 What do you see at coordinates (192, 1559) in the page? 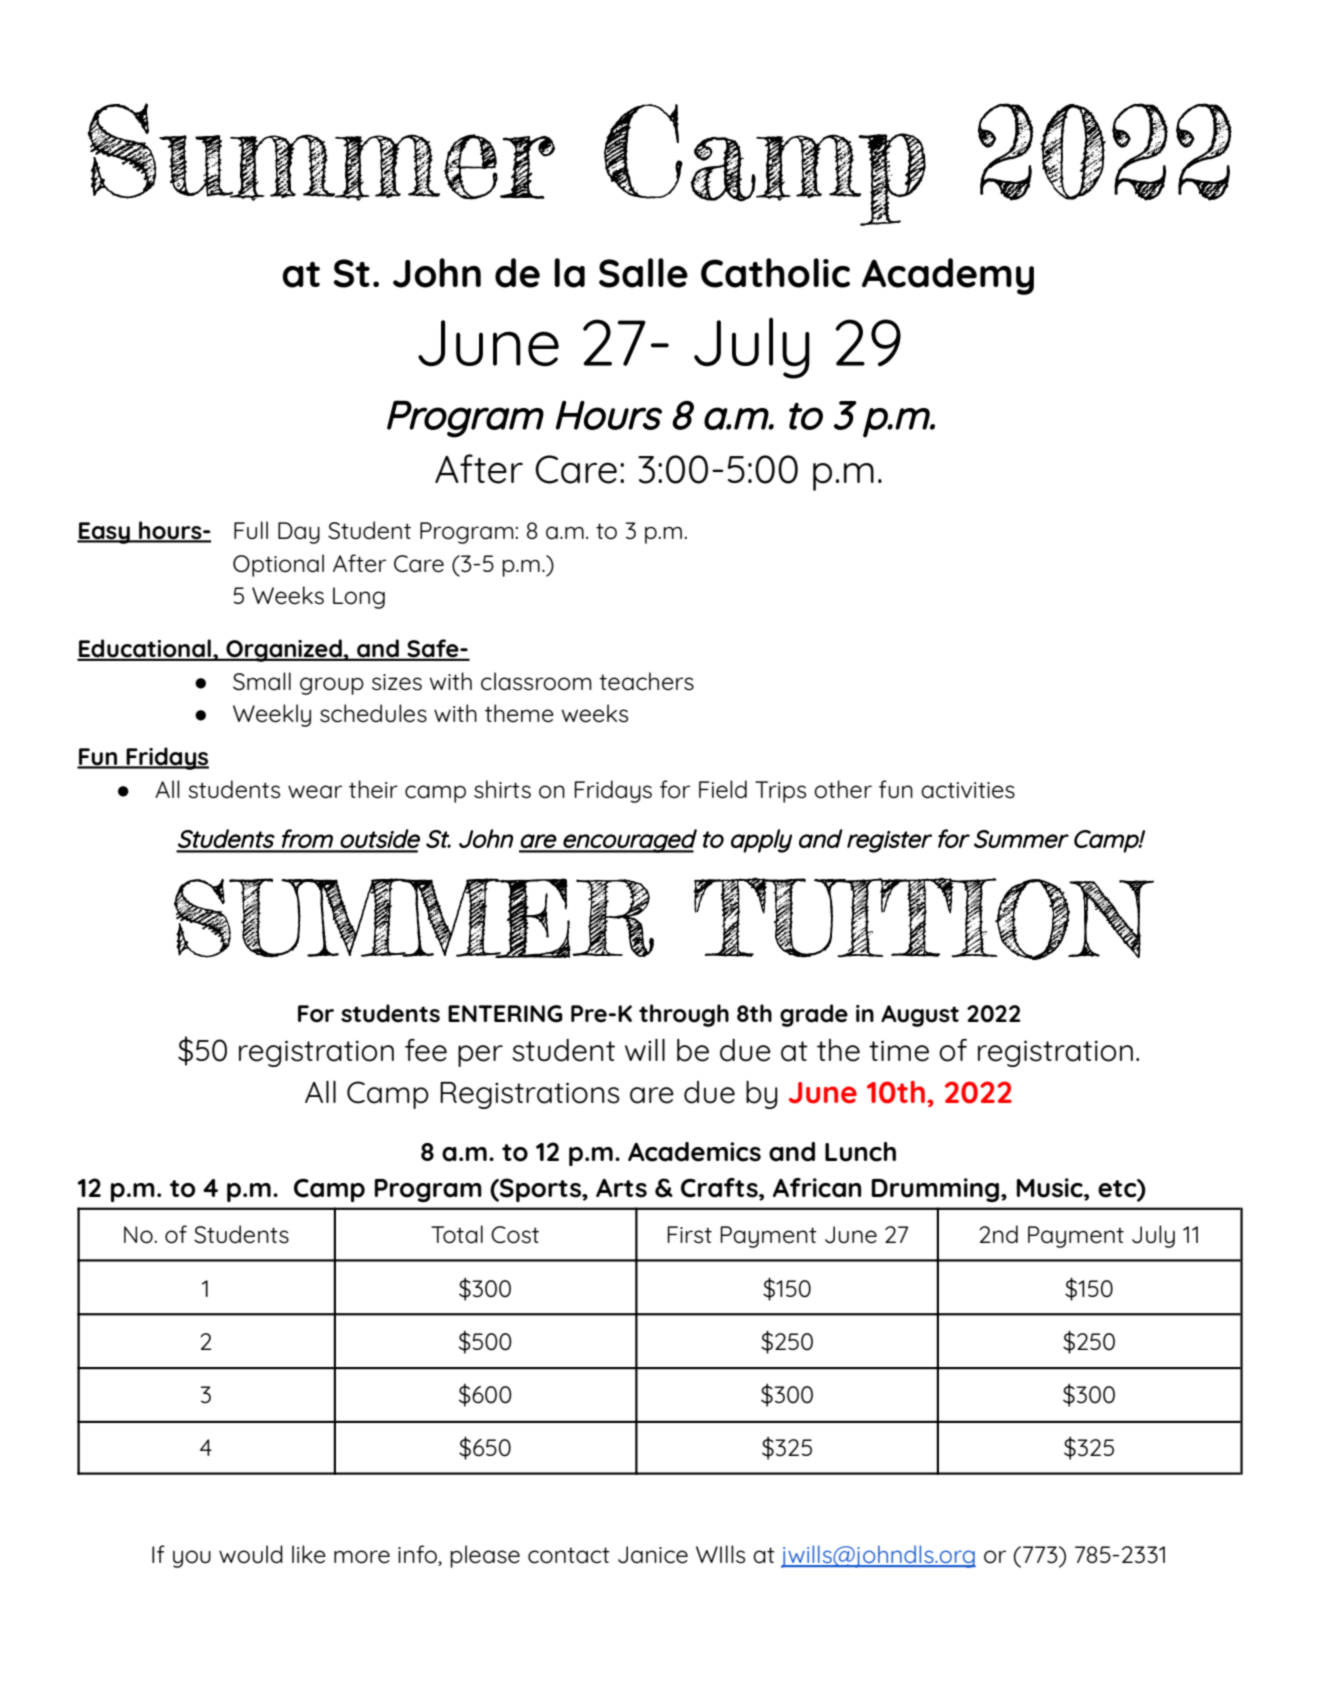
I see `you` at bounding box center [192, 1559].
